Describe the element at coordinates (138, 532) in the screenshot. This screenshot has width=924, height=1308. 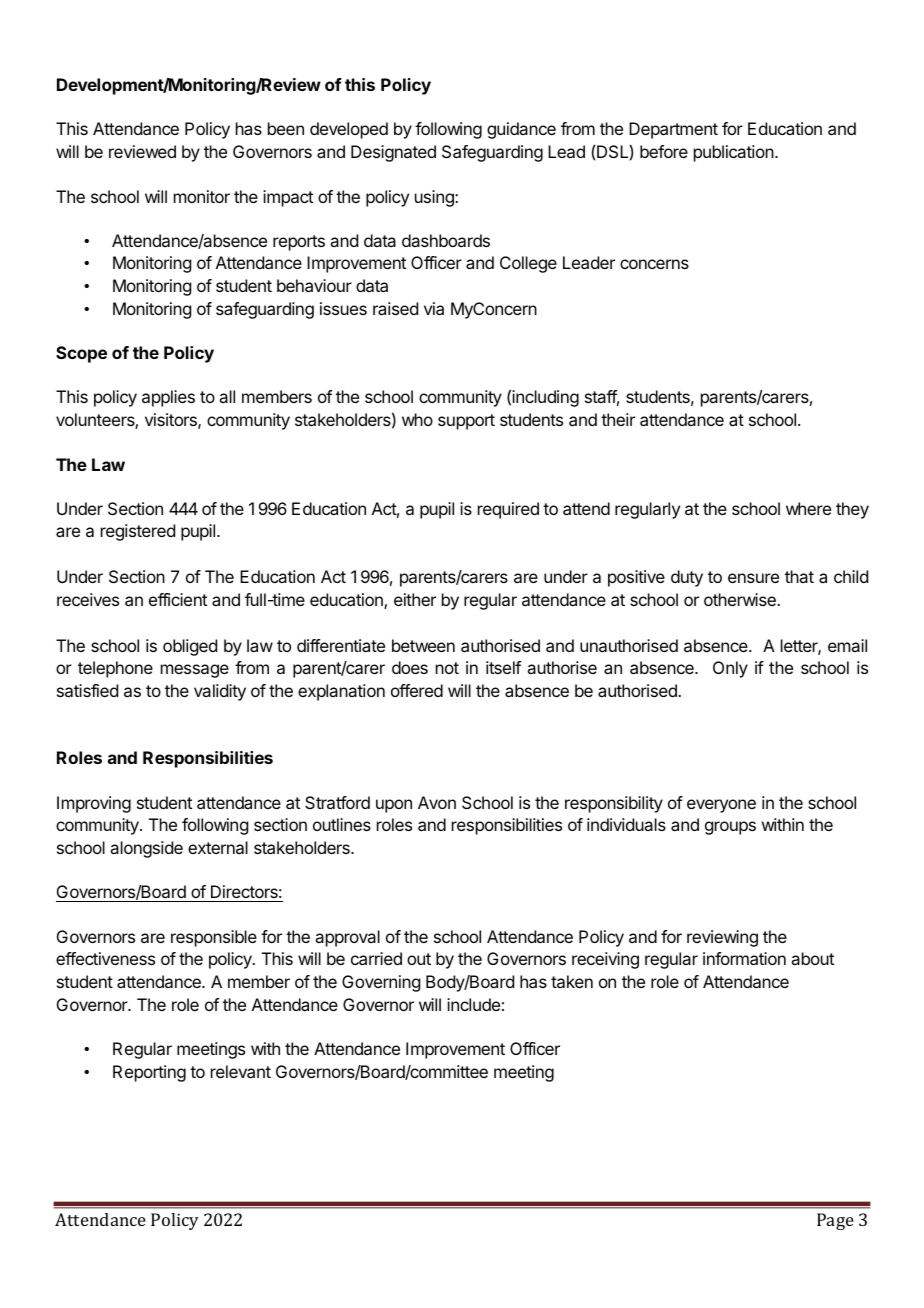
I see `registered` at that location.
